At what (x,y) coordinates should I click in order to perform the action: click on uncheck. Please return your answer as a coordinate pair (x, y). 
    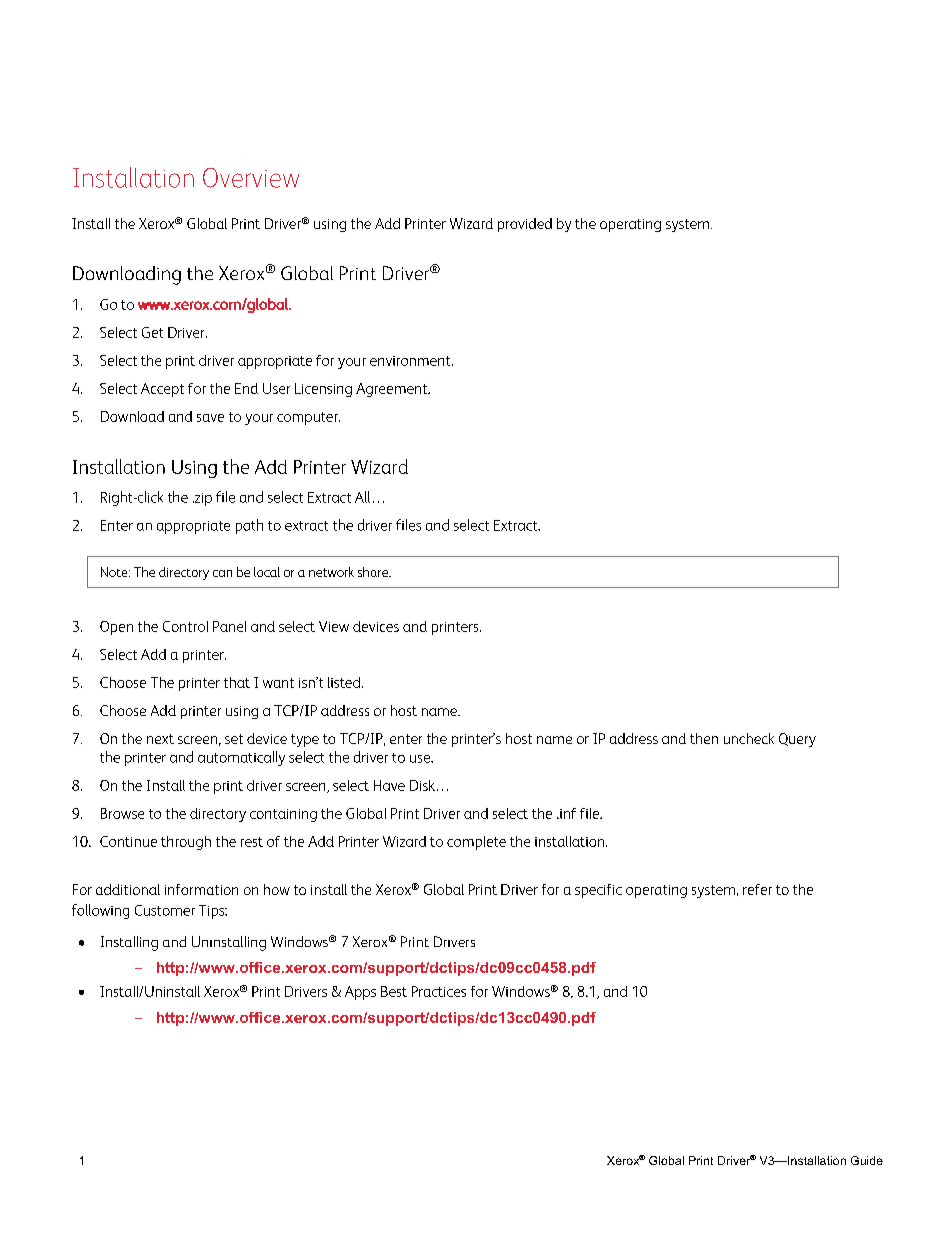
    Looking at the image, I should click on (749, 738).
